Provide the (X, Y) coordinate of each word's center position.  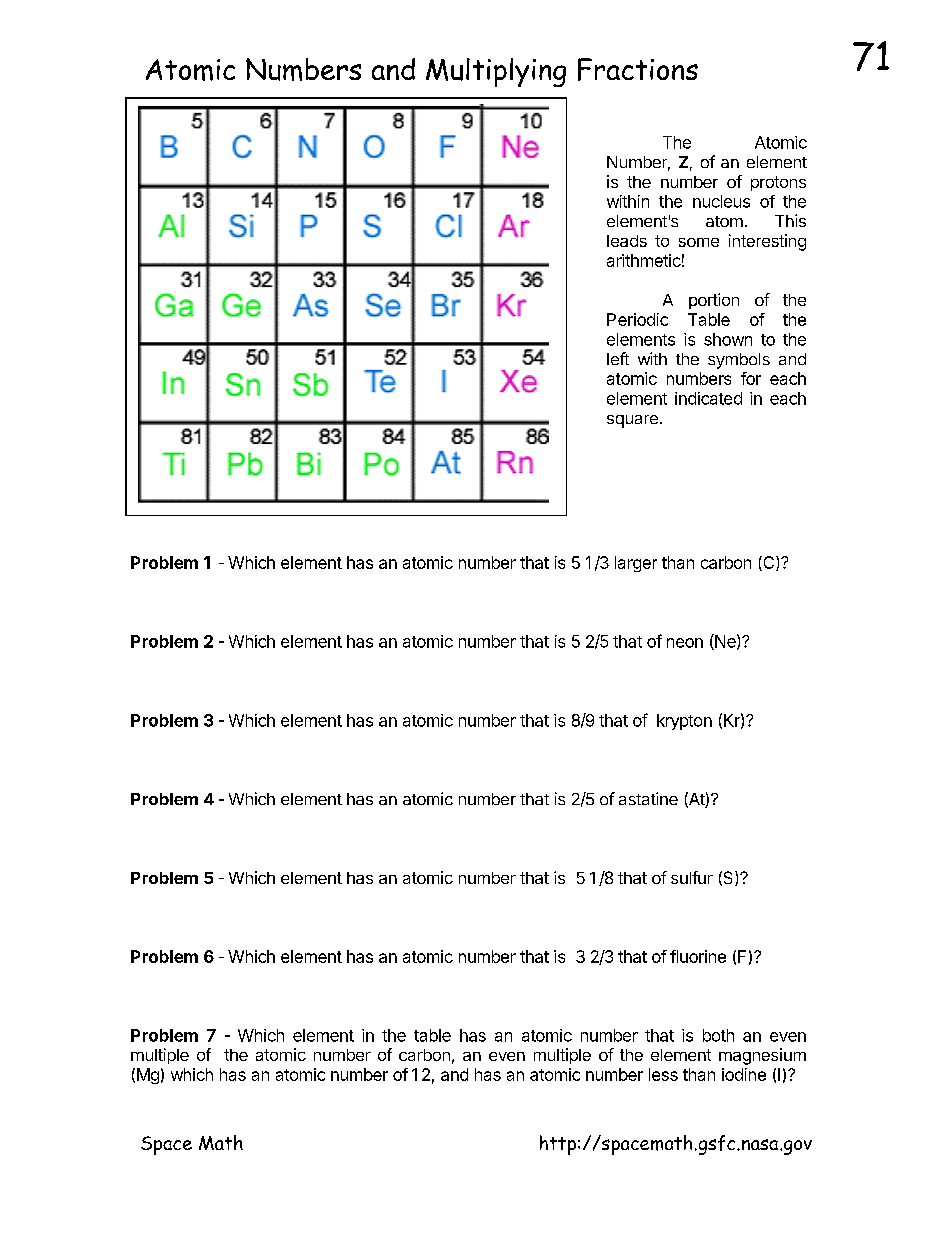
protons (778, 183)
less (663, 1074)
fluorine (698, 956)
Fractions (638, 69)
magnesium (762, 1056)
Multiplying (496, 72)
